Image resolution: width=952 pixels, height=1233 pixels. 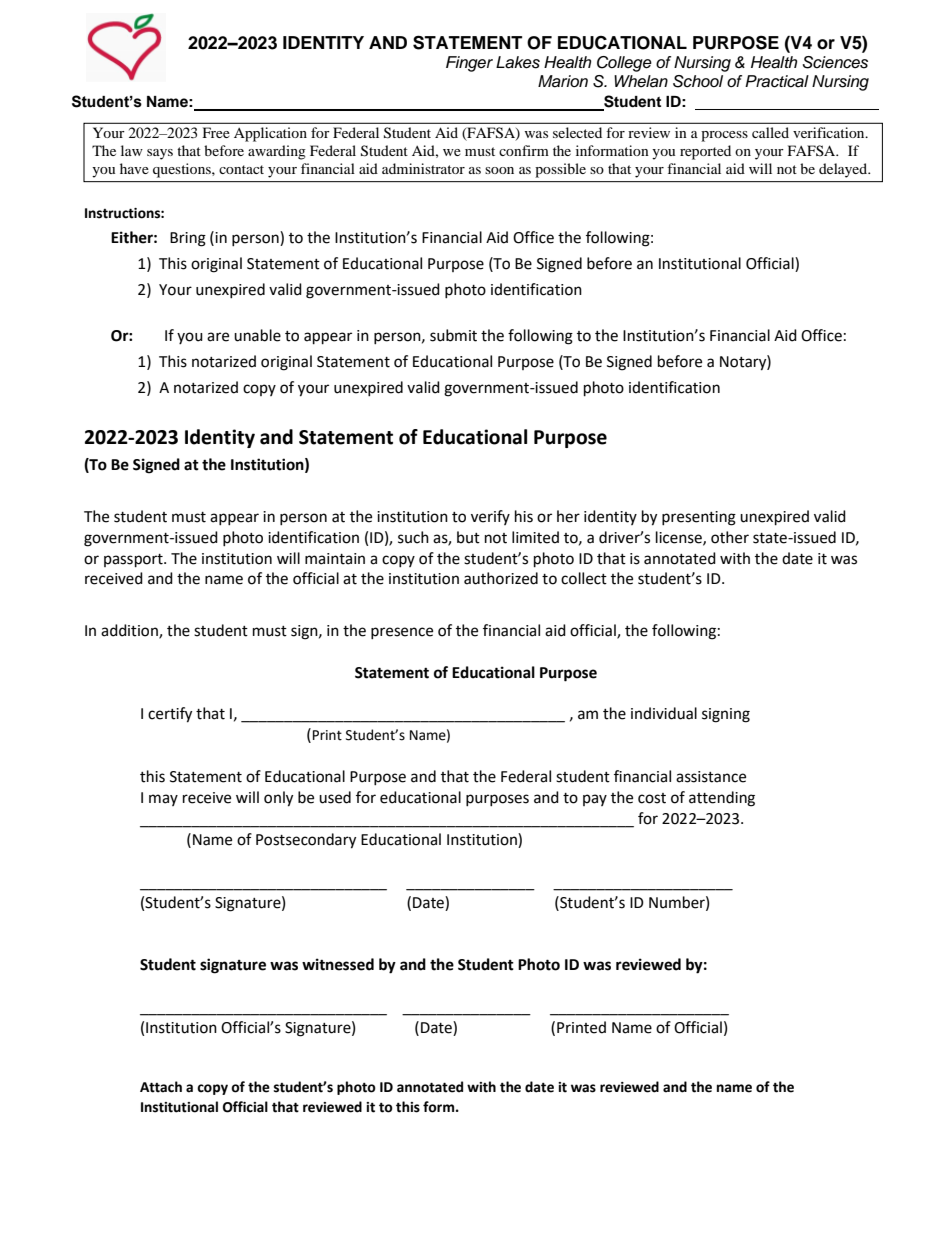 I want to click on presenting, so click(x=699, y=518).
